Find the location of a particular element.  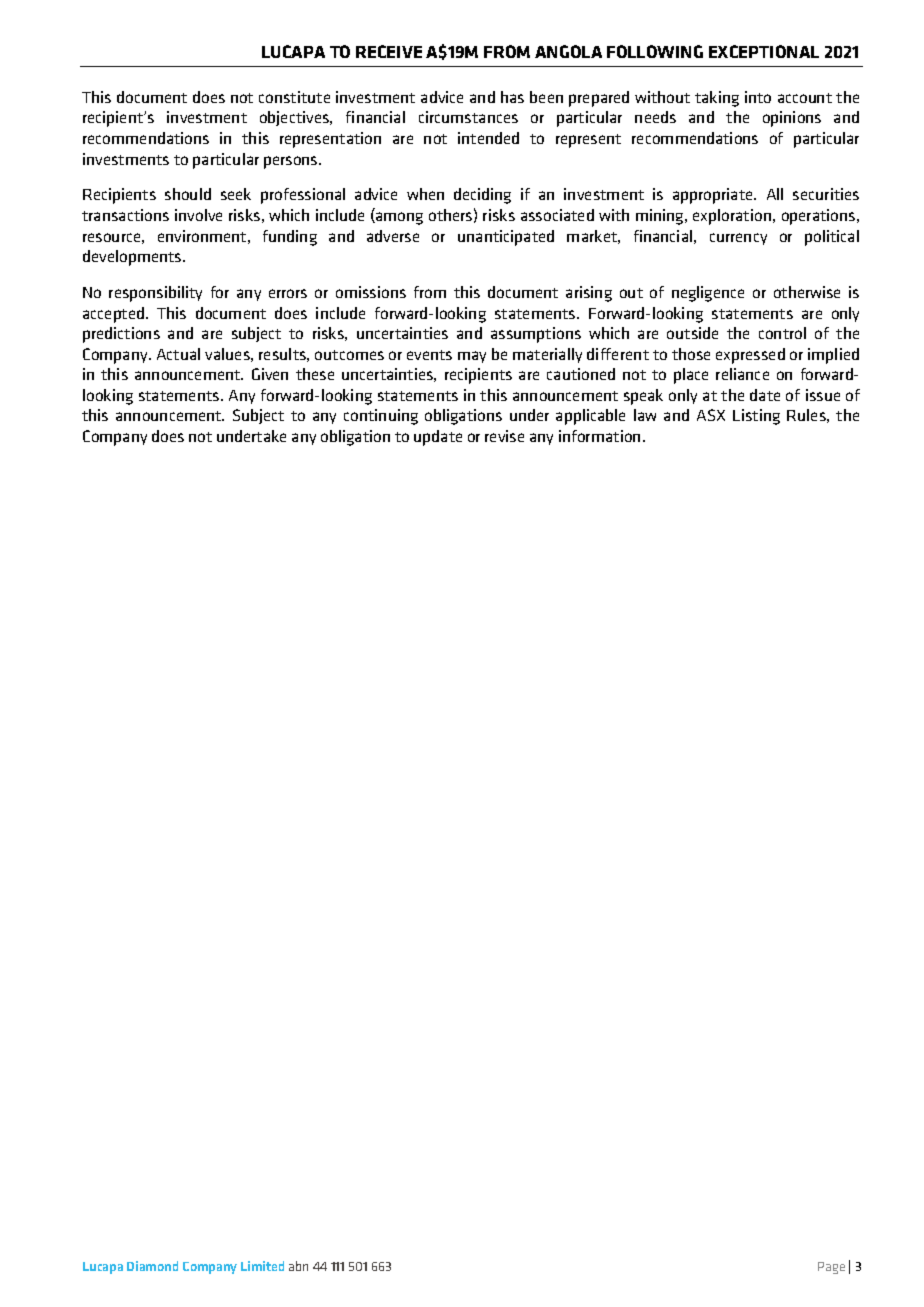

Given is located at coordinates (270, 374).
